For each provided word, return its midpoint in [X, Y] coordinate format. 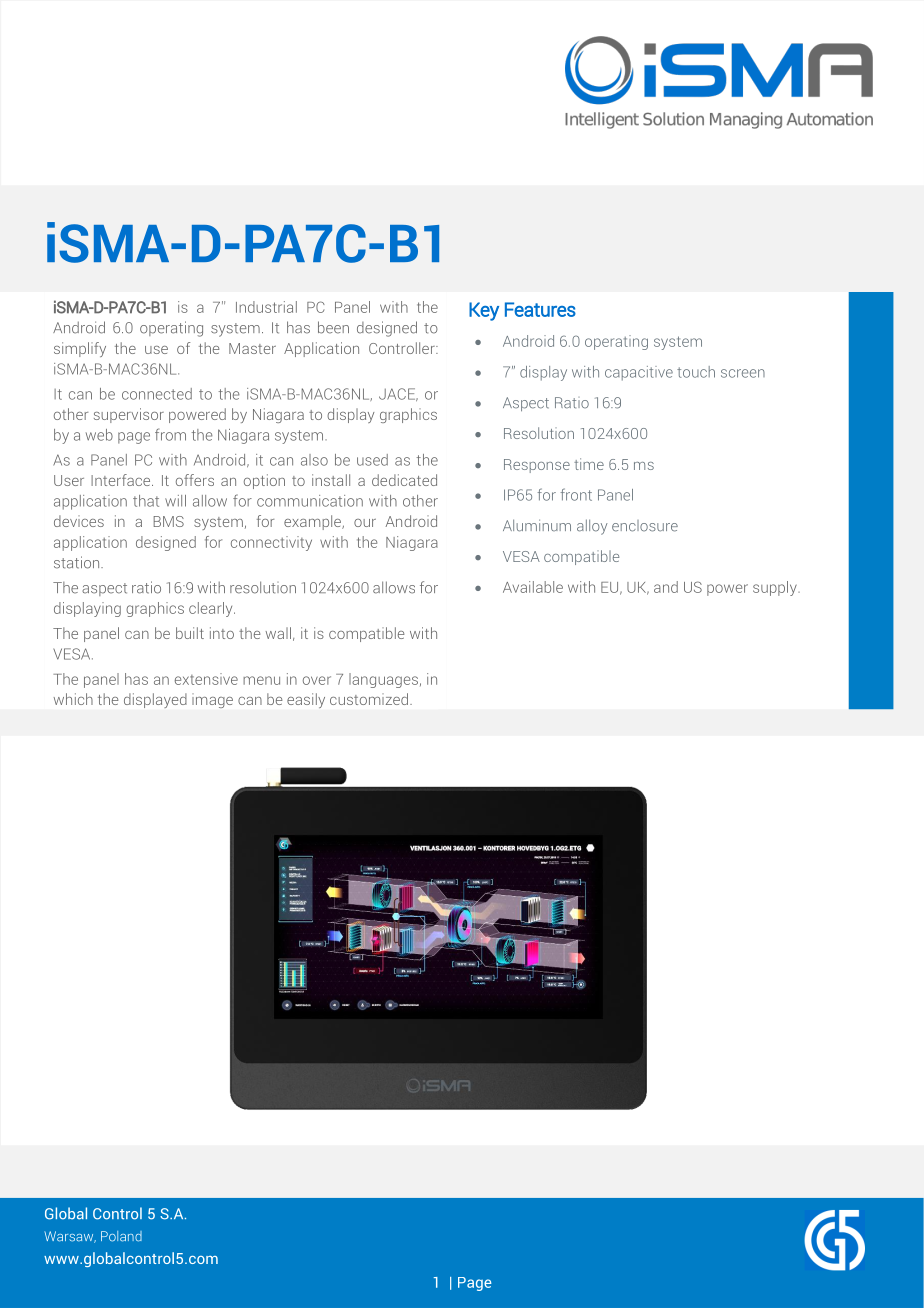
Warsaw [70, 1237]
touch [696, 372]
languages [383, 680]
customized [369, 699]
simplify [80, 349]
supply [776, 588]
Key [484, 311]
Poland [121, 1236]
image [212, 702]
